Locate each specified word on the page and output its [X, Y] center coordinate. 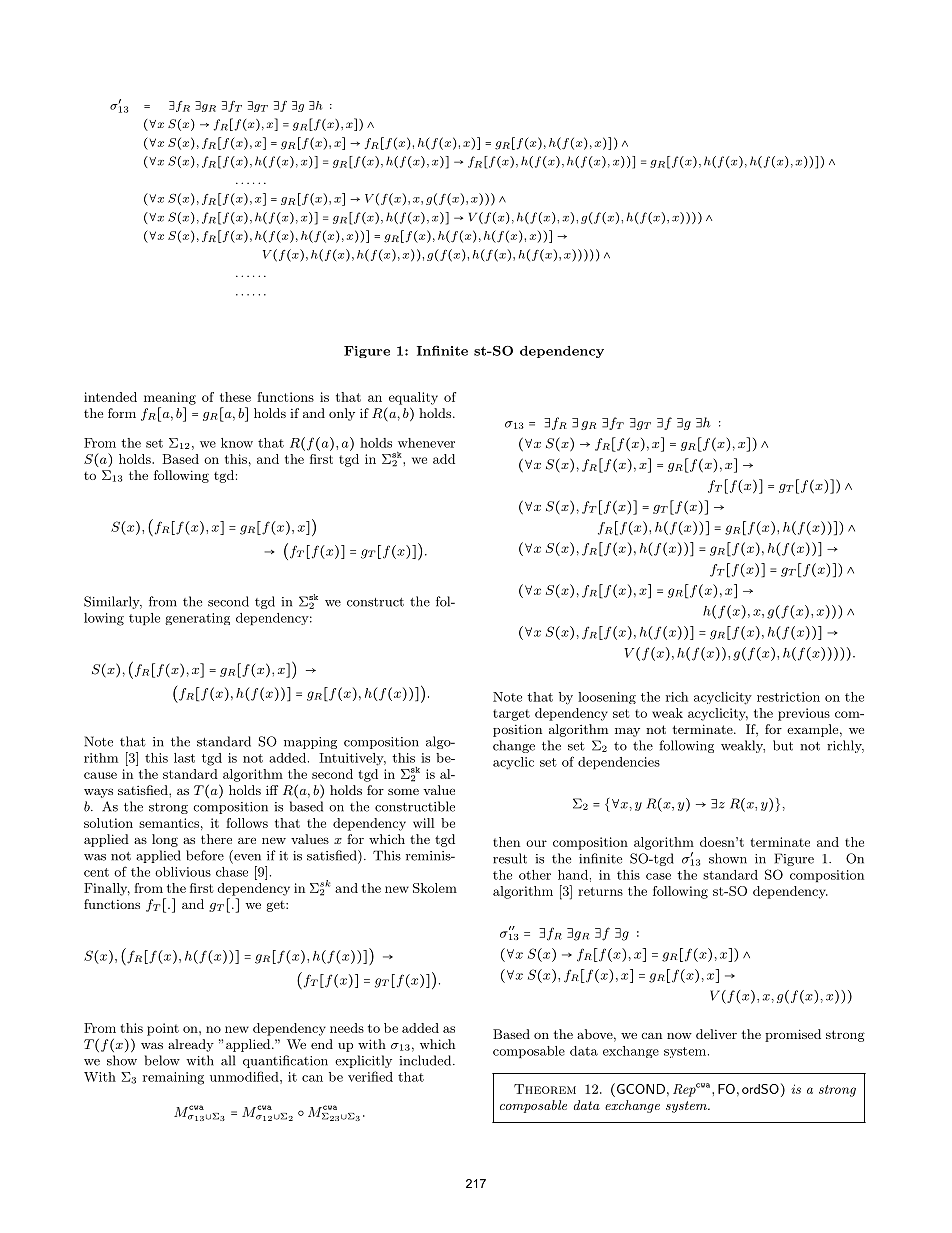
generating [197, 619]
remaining [173, 1078]
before [205, 855]
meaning [170, 398]
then [506, 842]
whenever [426, 443]
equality [413, 398]
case [658, 876]
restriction [788, 697]
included [425, 1060]
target [511, 715]
